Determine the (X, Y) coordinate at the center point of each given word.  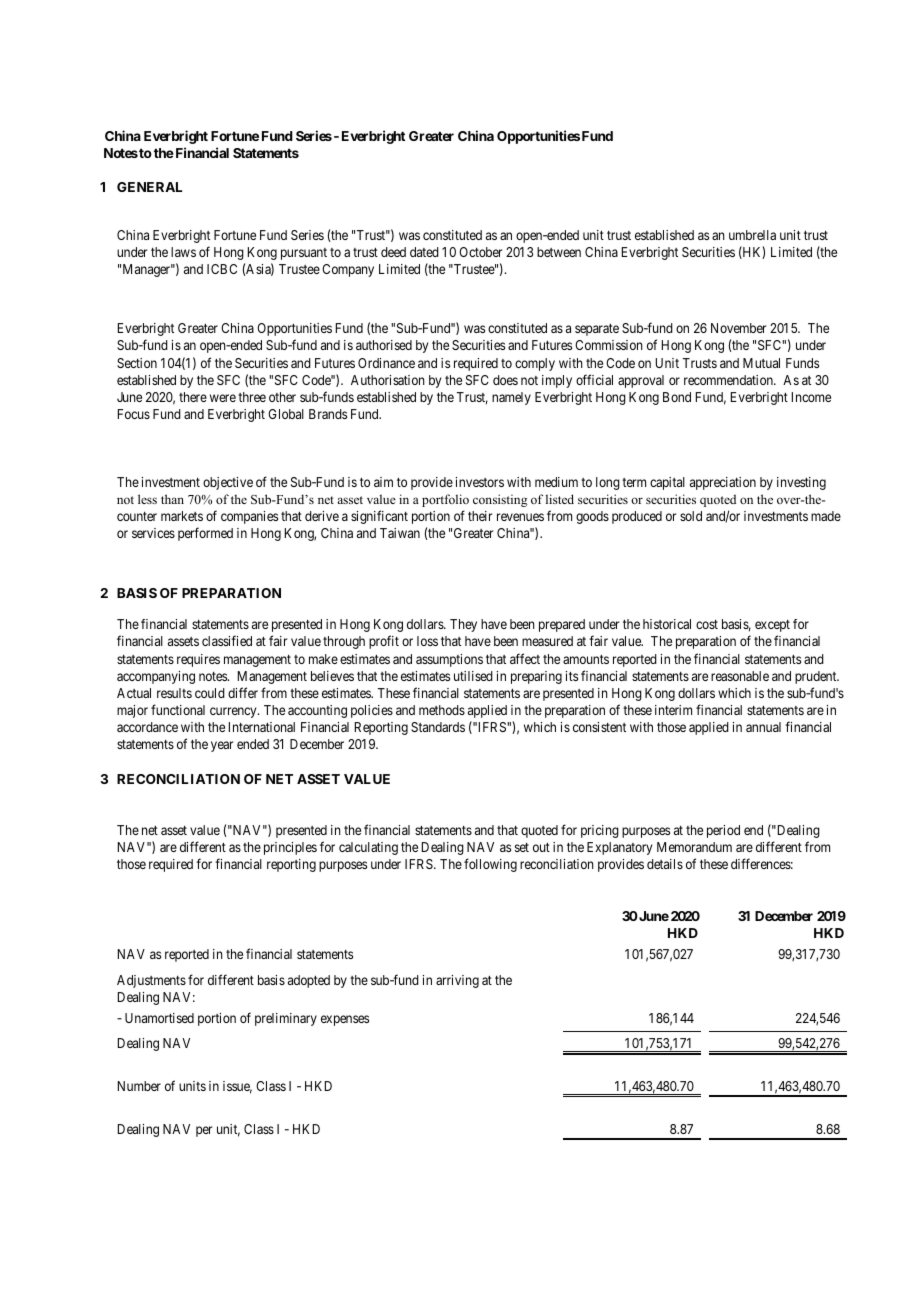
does (505, 380)
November (738, 328)
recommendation (729, 380)
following (490, 865)
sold (691, 516)
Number (139, 1086)
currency (234, 712)
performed (205, 534)
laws (183, 252)
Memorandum (694, 847)
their (480, 516)
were (223, 398)
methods (442, 710)
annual (763, 727)
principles (290, 848)
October (480, 252)
